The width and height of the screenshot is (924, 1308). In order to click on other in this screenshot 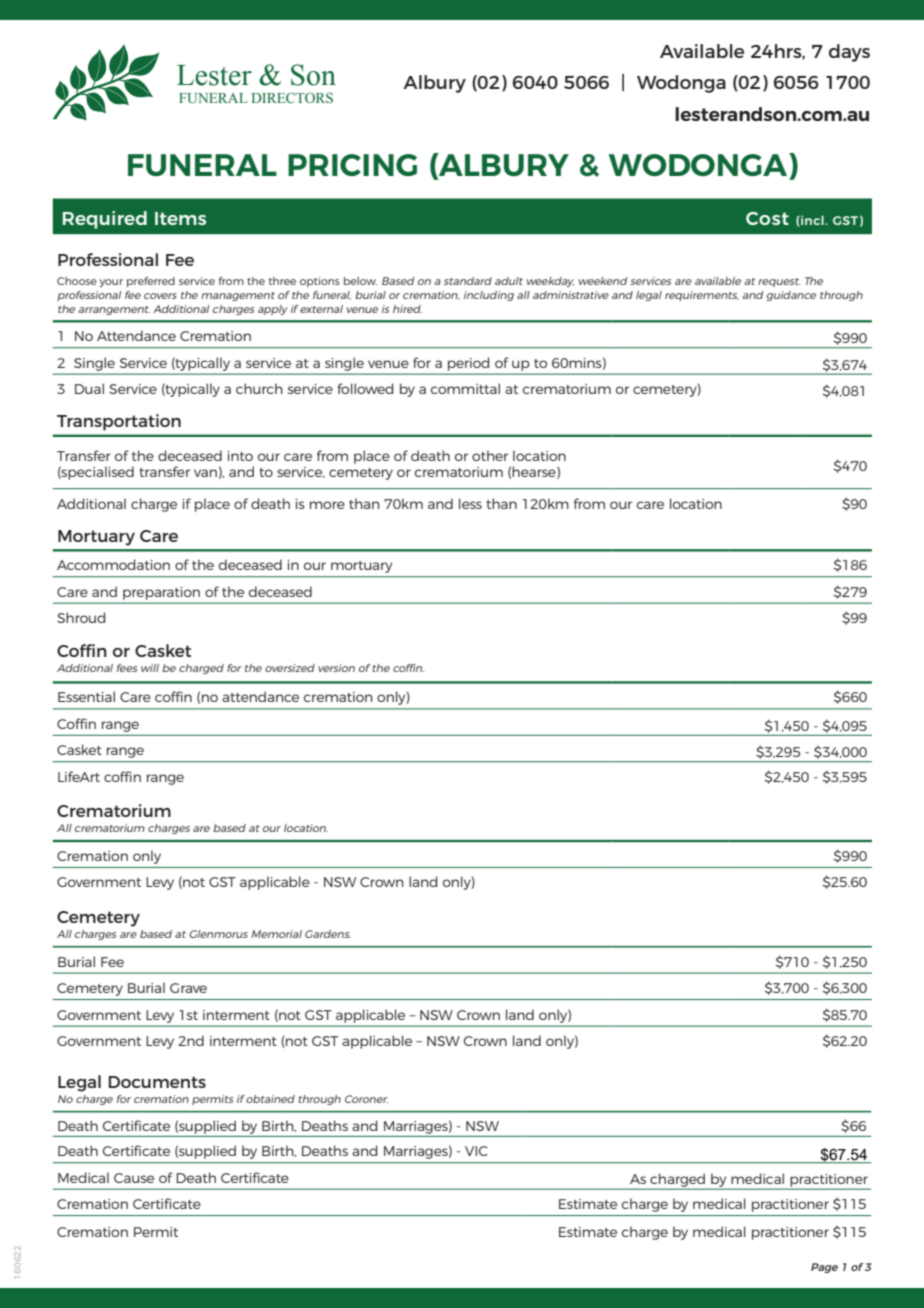, I will do `click(490, 455)`.
